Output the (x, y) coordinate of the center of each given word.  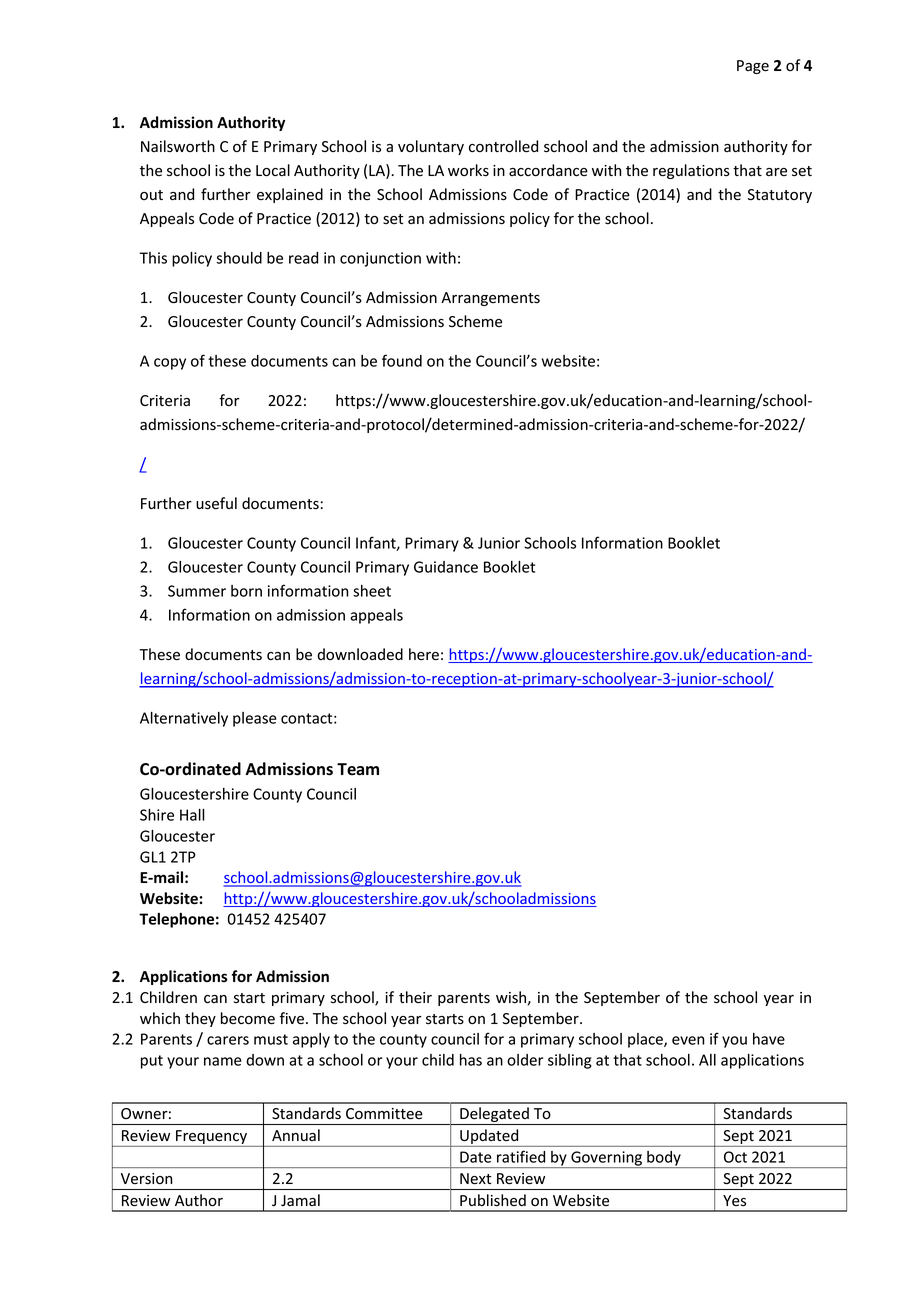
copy (170, 364)
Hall (192, 815)
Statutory (780, 196)
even (688, 1040)
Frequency (211, 1138)
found (402, 360)
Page (753, 67)
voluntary (431, 147)
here (424, 654)
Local (273, 170)
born (246, 591)
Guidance (446, 567)
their (415, 997)
